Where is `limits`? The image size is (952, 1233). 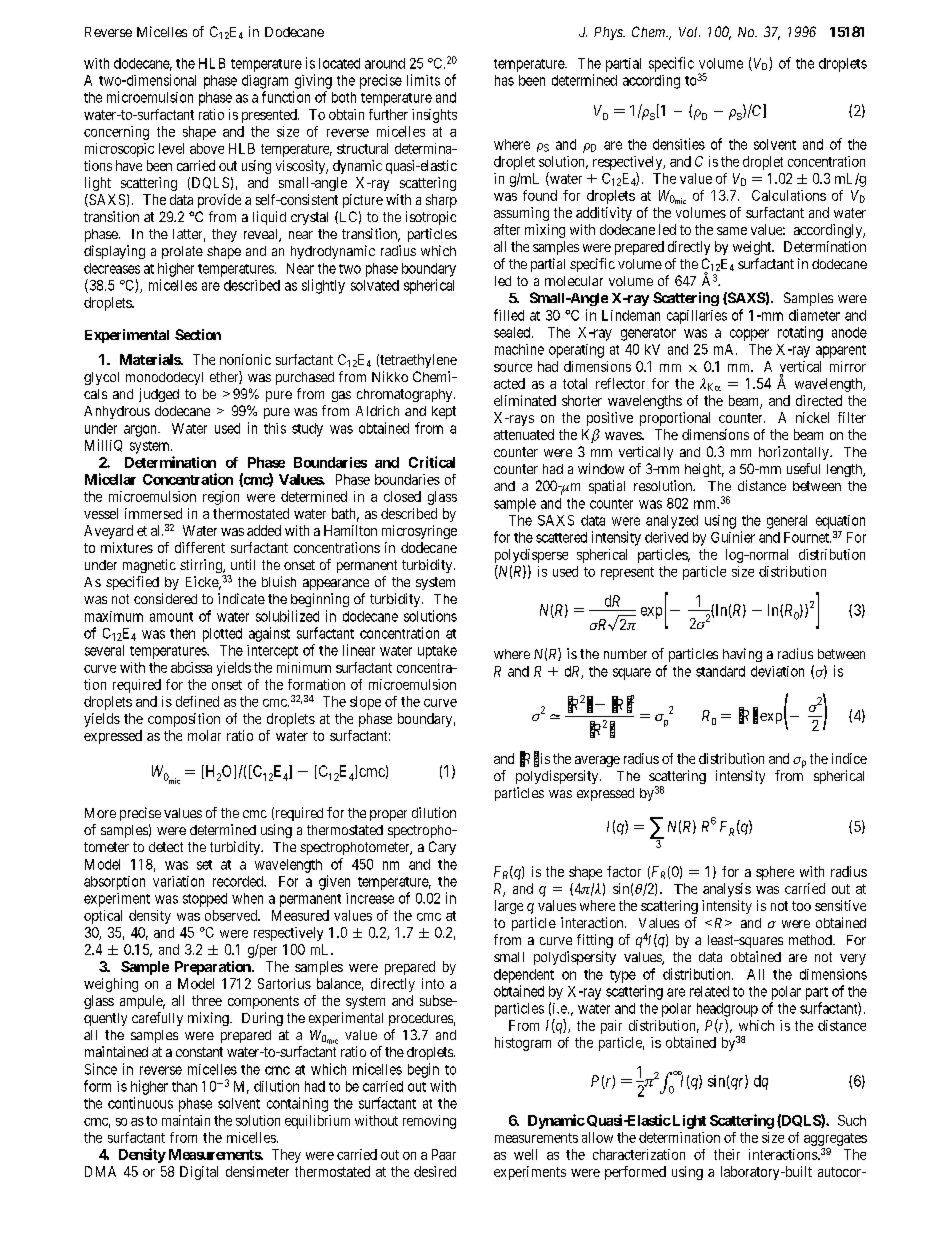 limits is located at coordinates (423, 80).
